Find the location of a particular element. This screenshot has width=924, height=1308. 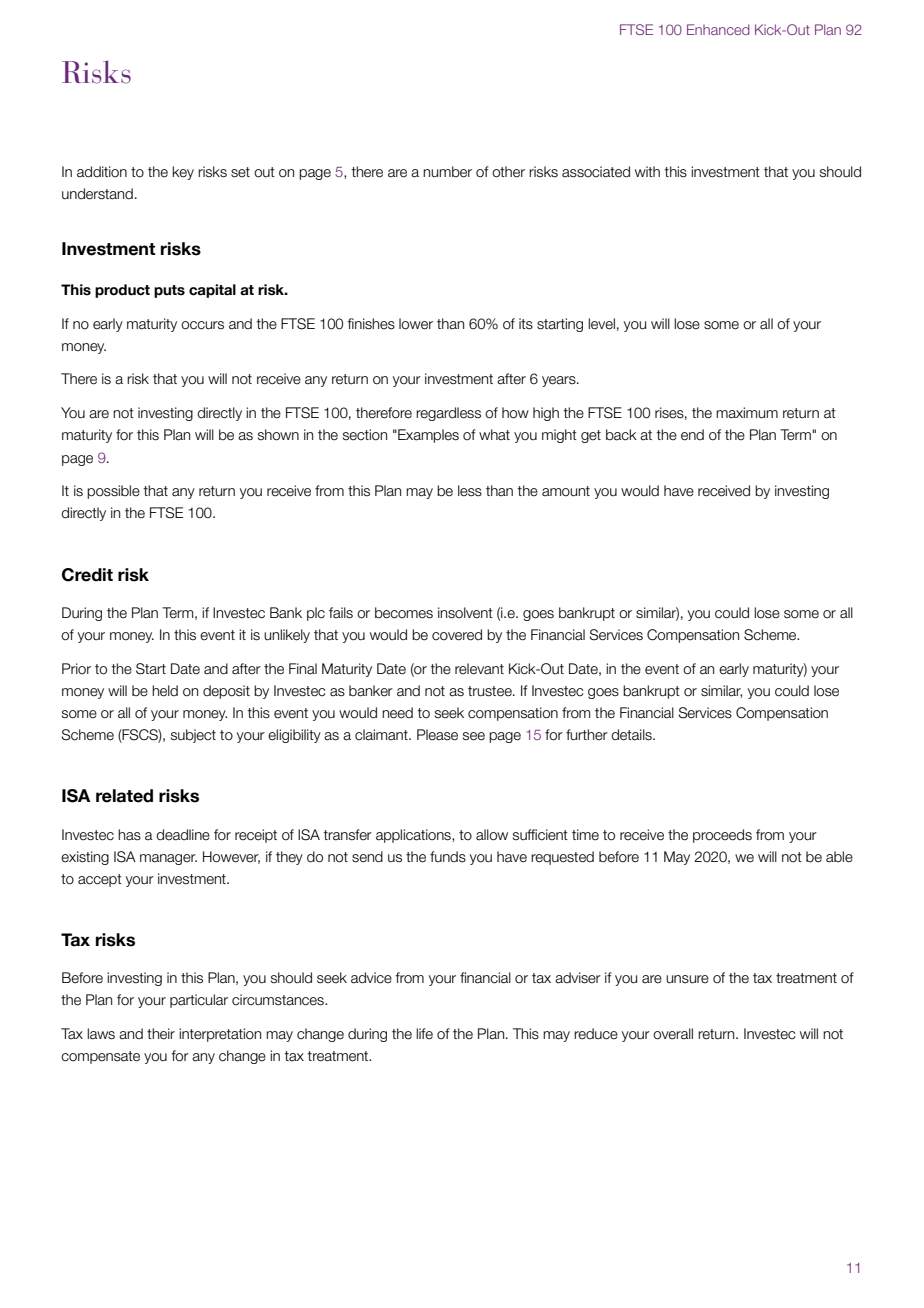

what is located at coordinates (494, 435).
